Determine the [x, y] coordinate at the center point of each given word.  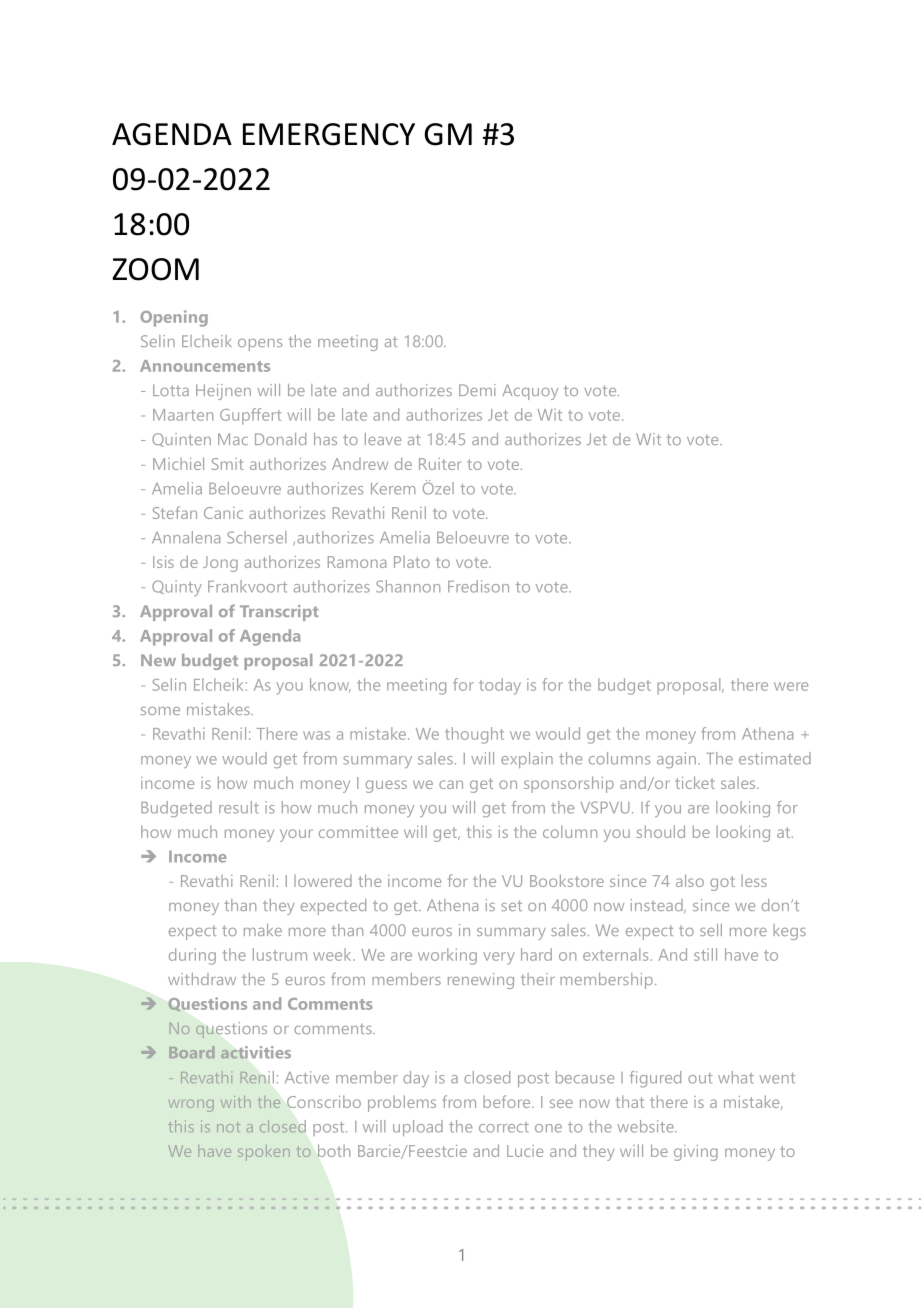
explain [527, 760]
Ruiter [440, 464]
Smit [228, 464]
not [228, 1127]
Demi [477, 390]
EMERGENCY [329, 134]
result [239, 807]
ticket [695, 782]
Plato [412, 562]
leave [383, 439]
